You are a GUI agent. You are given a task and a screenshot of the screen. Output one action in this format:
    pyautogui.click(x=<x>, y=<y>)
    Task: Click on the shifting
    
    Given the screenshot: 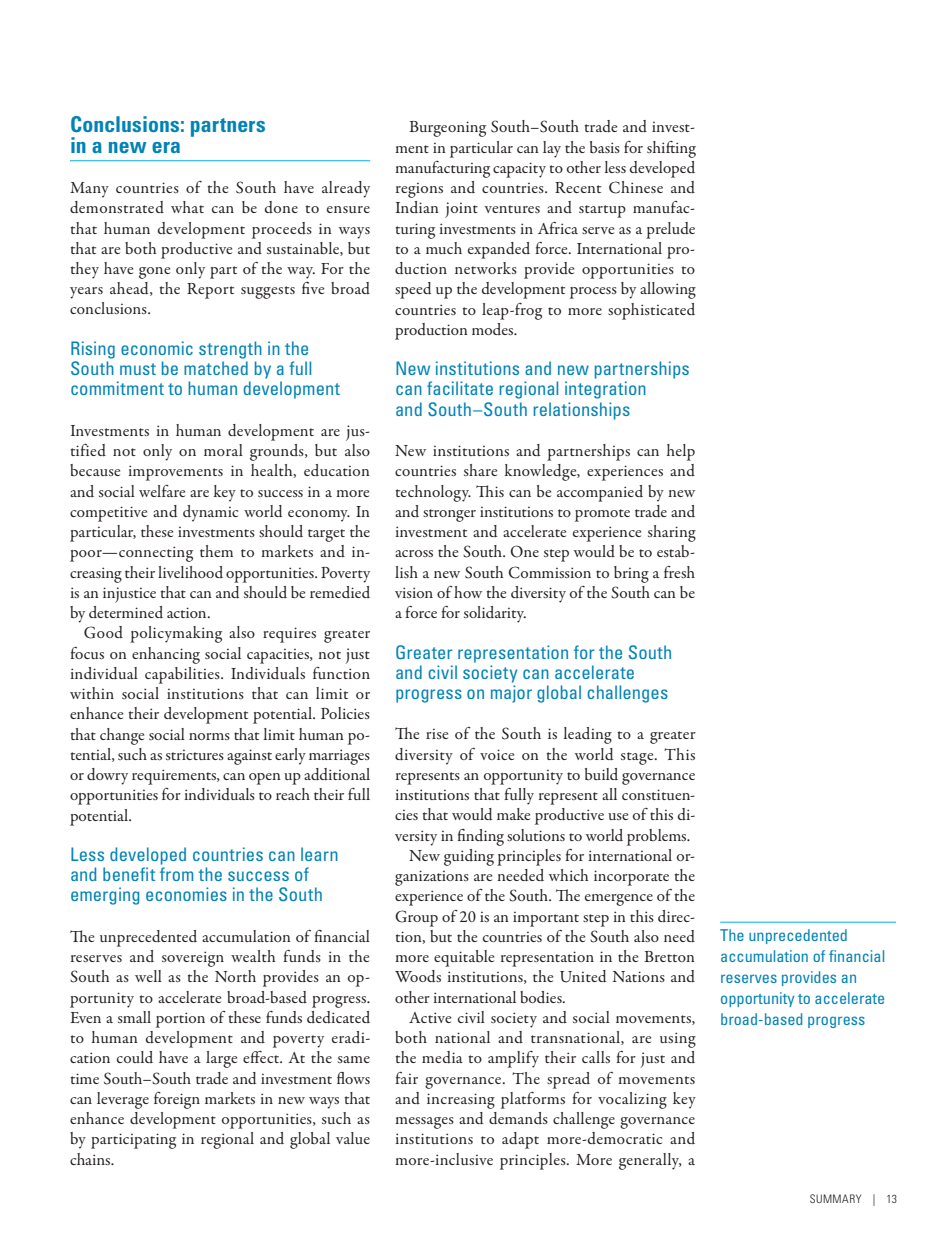 What is the action you would take?
    pyautogui.click(x=671, y=149)
